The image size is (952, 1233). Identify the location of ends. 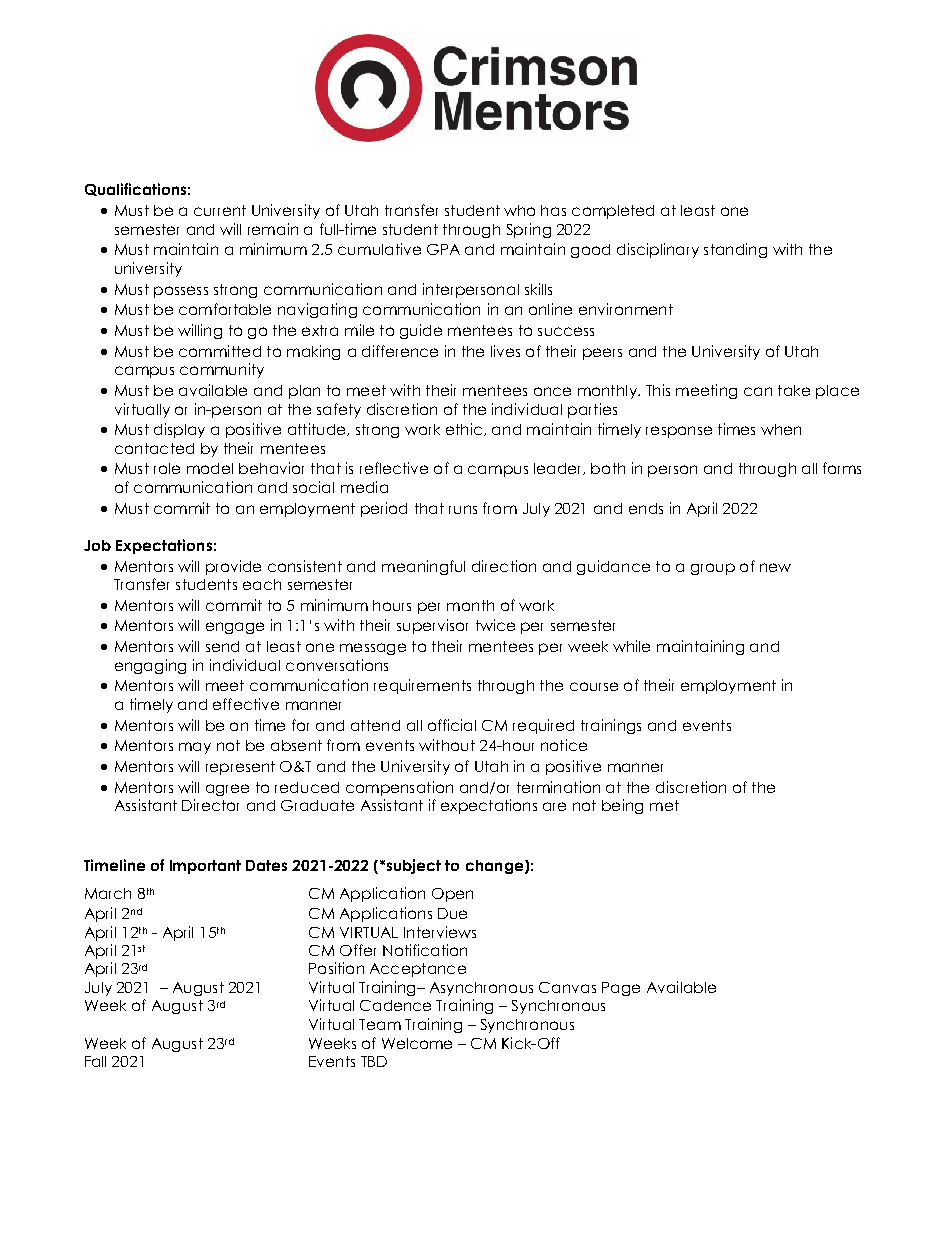
(646, 508).
